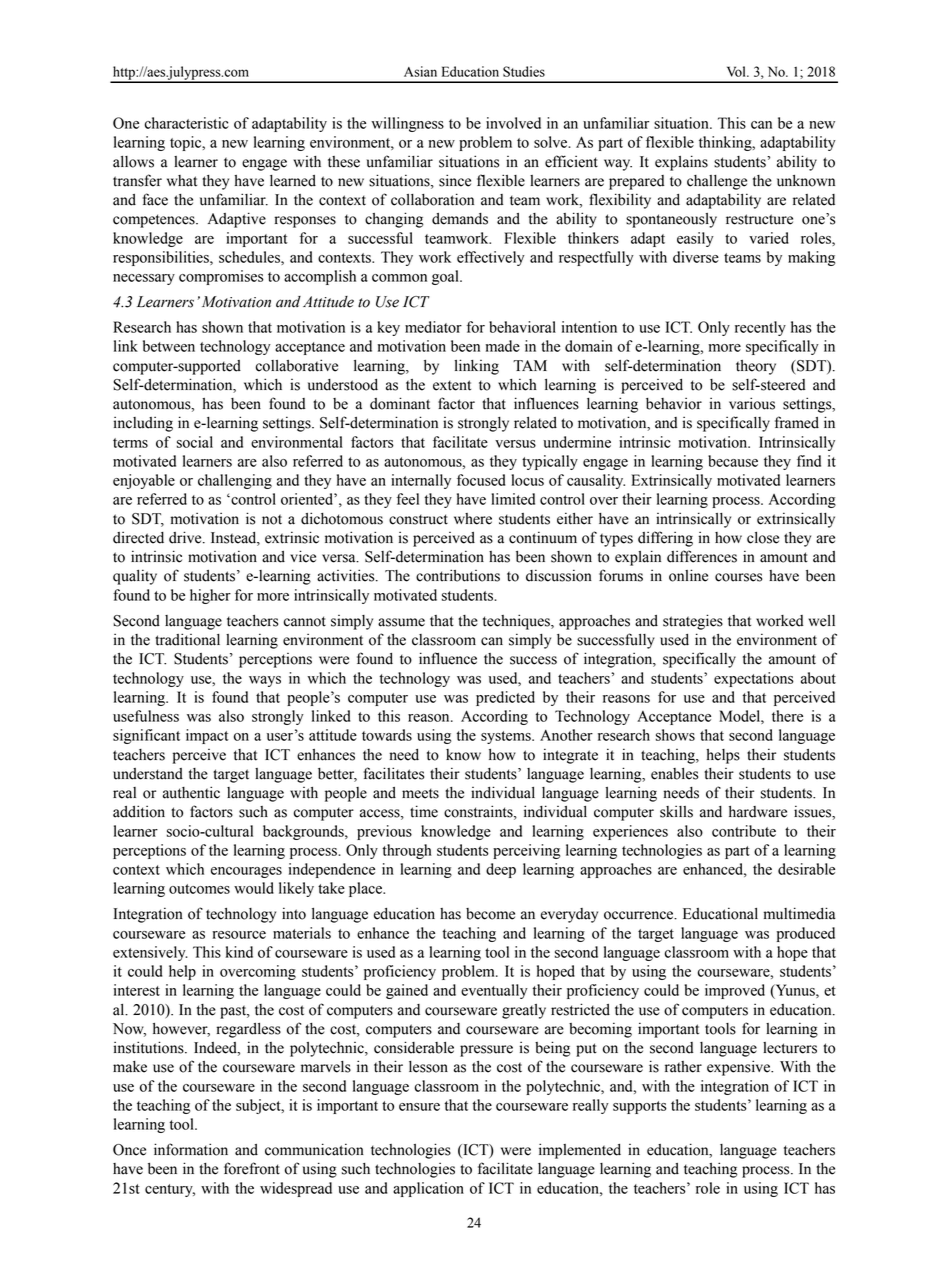  Describe the element at coordinates (693, 622) in the screenshot. I see `strategies` at that location.
